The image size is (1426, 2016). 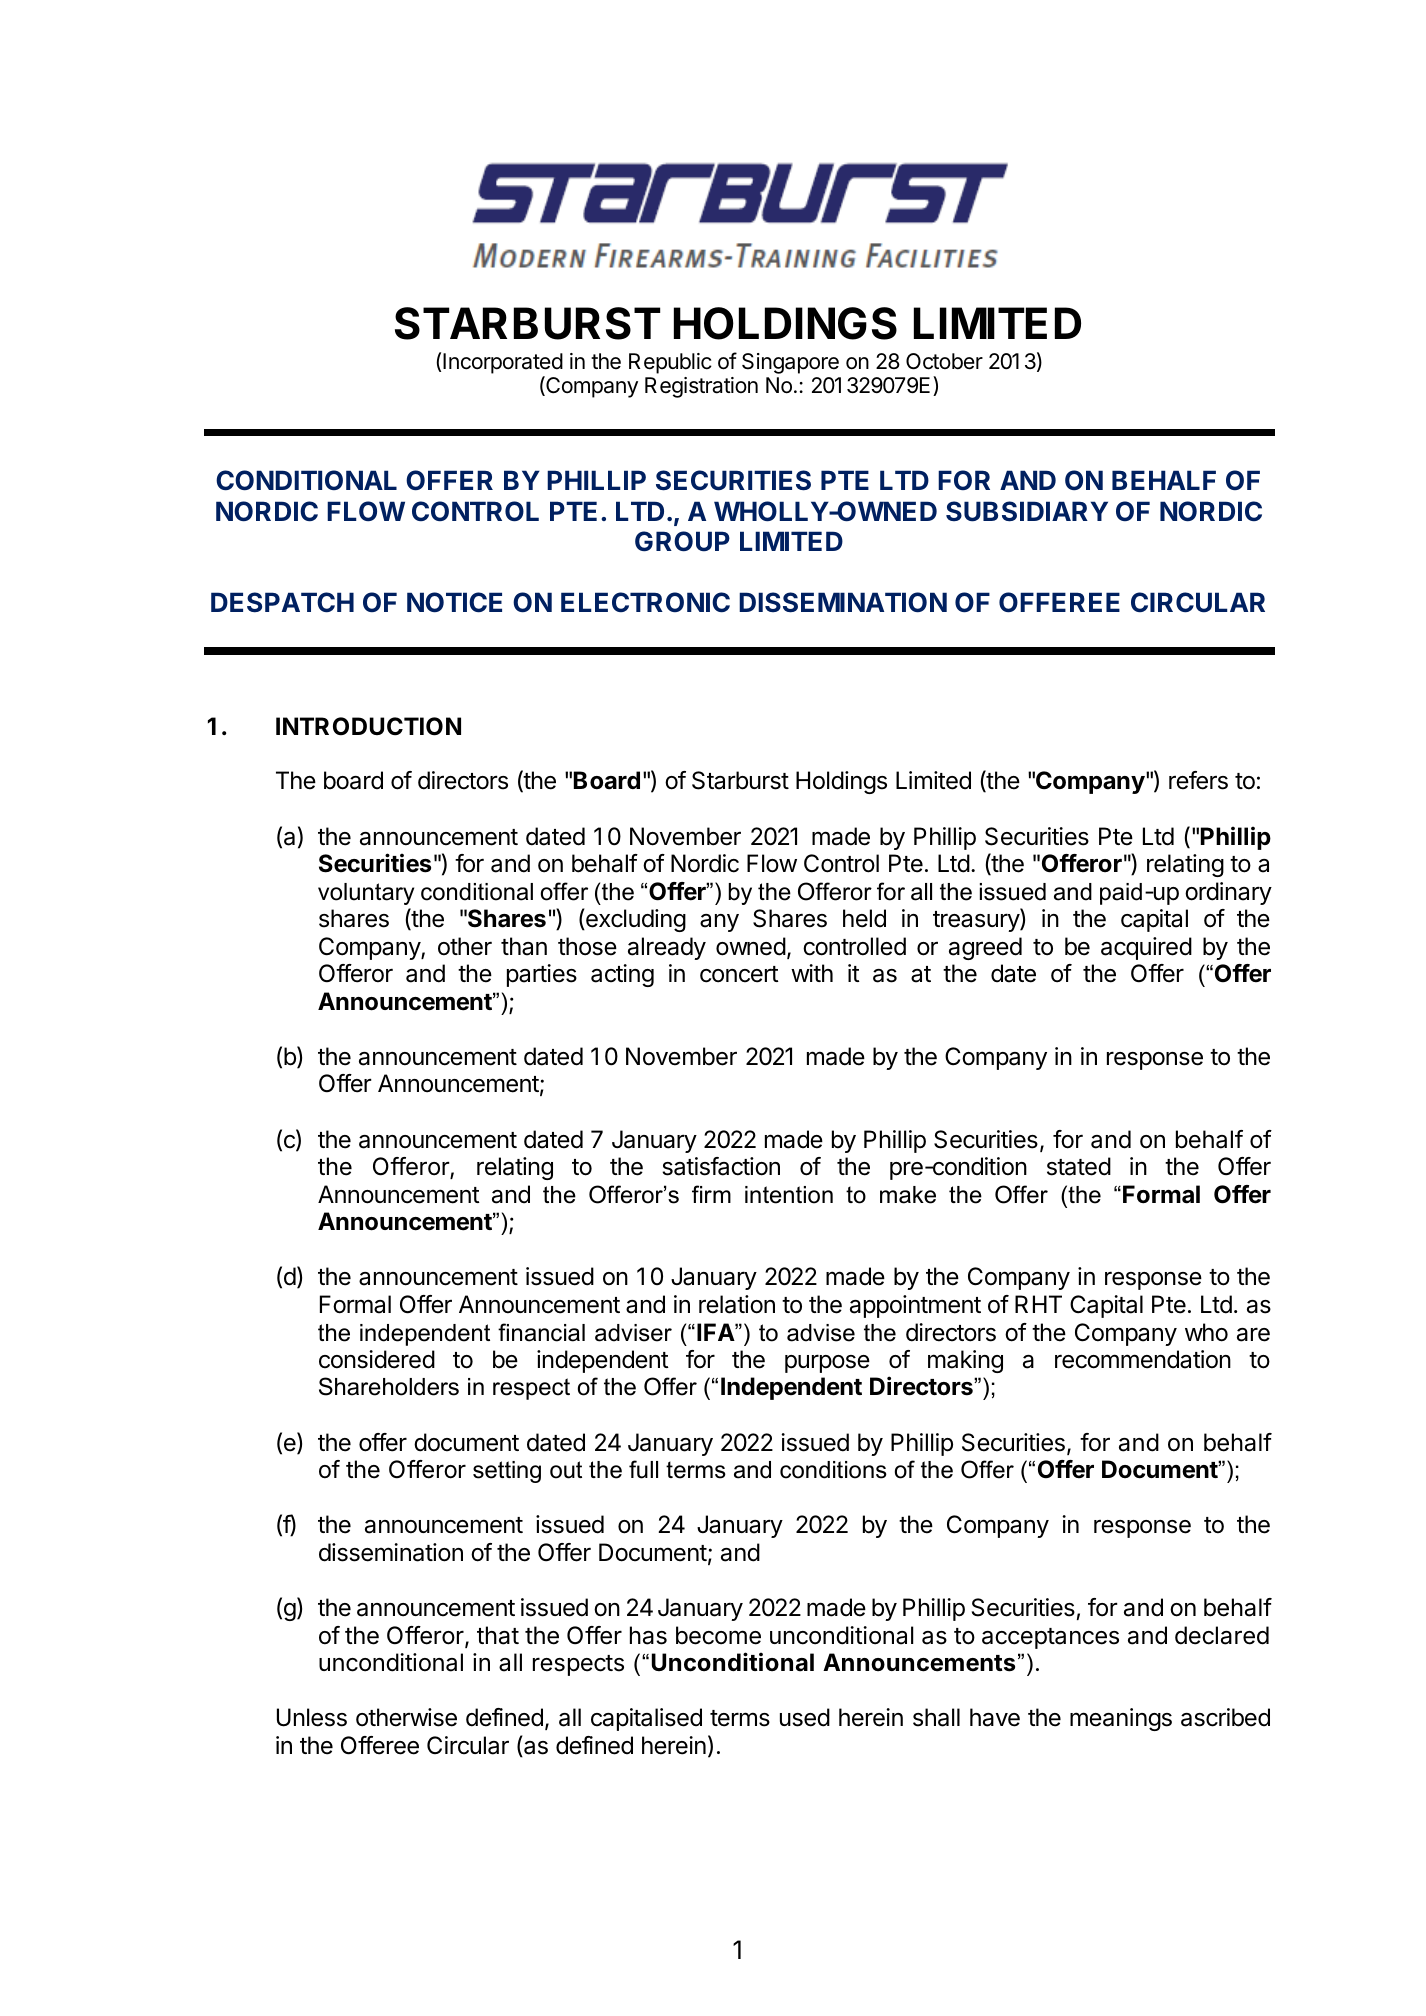 What do you see at coordinates (1198, 780) in the screenshot?
I see `refers` at bounding box center [1198, 780].
